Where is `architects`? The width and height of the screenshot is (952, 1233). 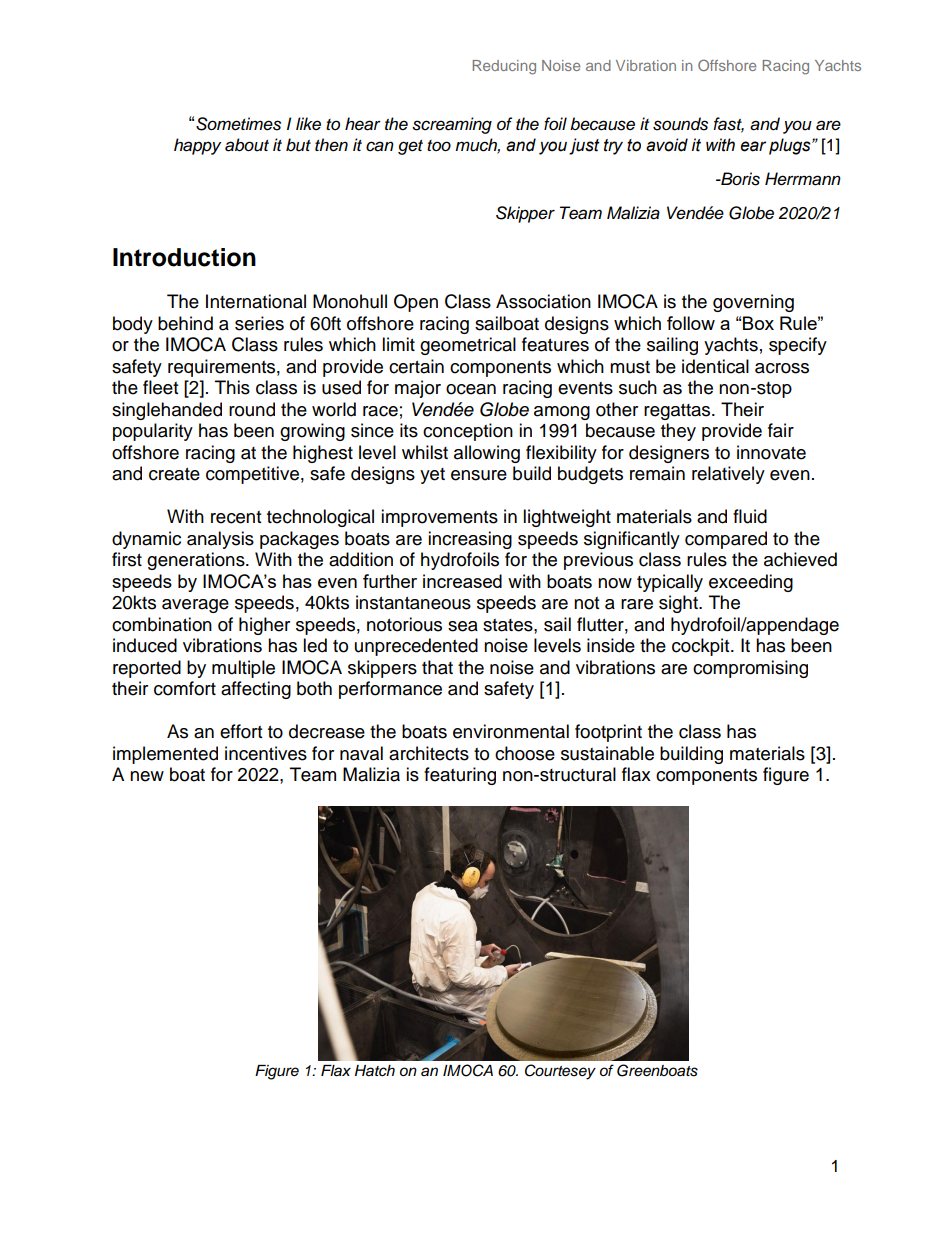
architects is located at coordinates (429, 753).
